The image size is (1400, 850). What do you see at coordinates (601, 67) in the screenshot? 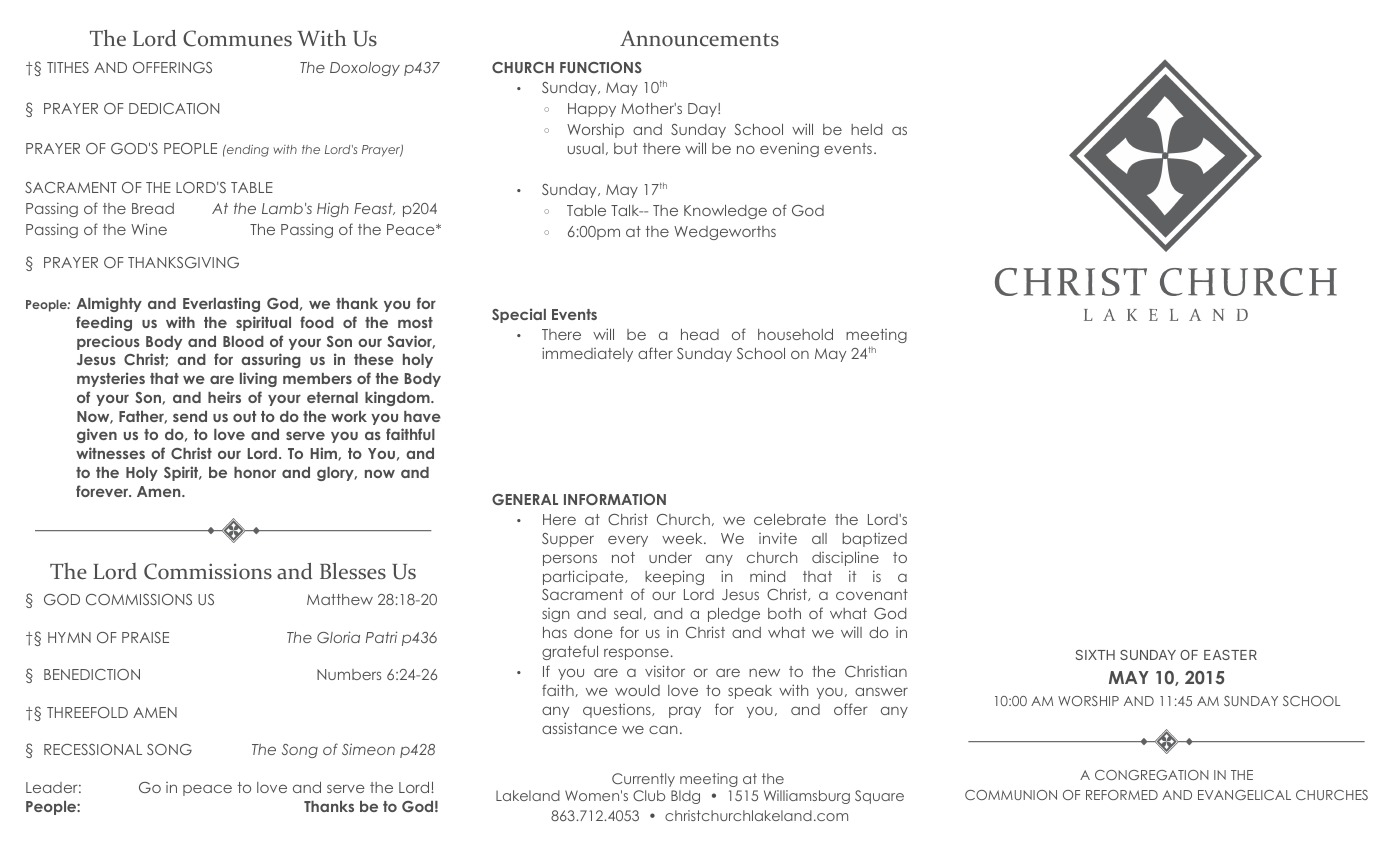
I see `FUNCTIONS` at bounding box center [601, 67].
